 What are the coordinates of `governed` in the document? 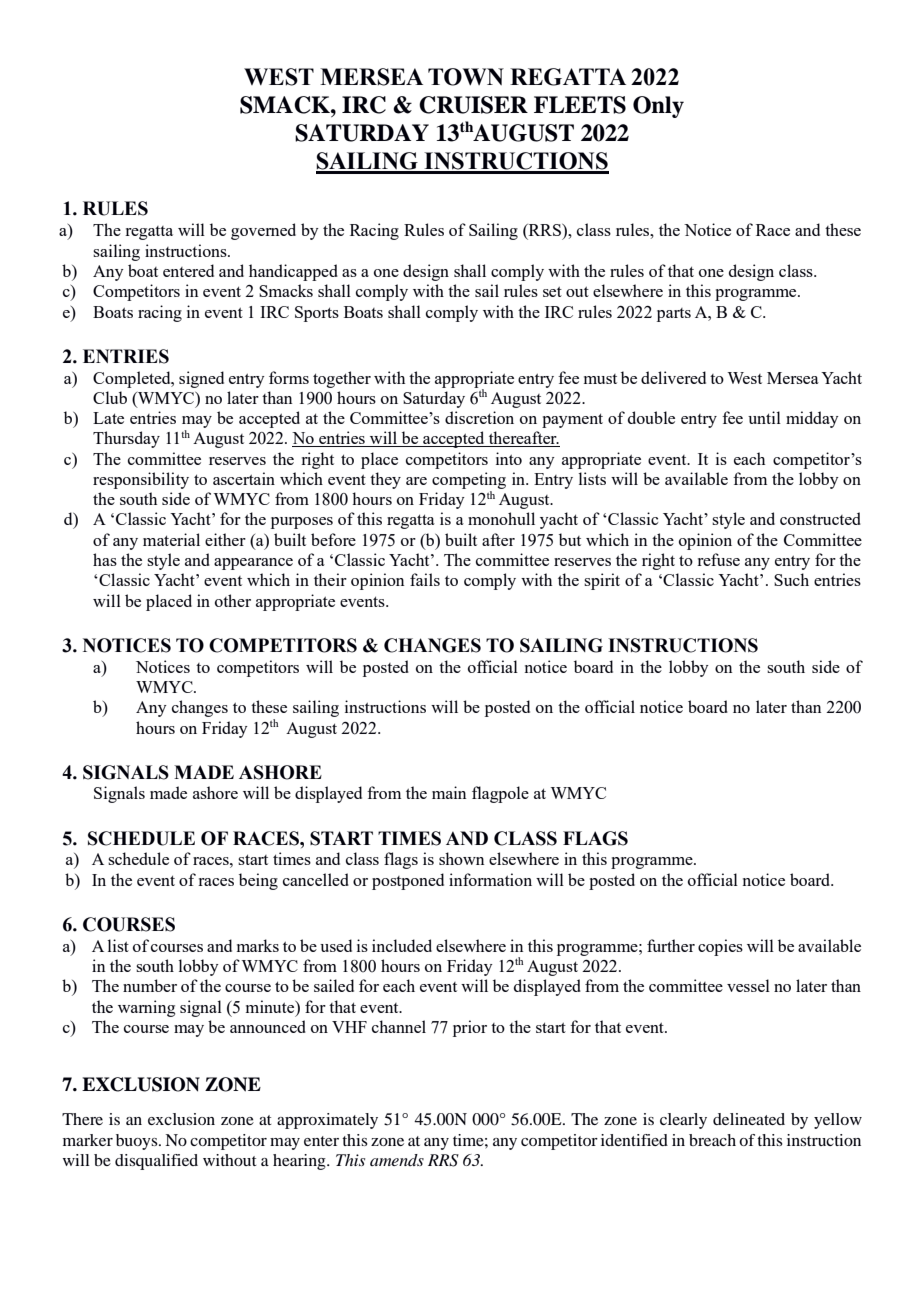 It's located at (263, 231).
